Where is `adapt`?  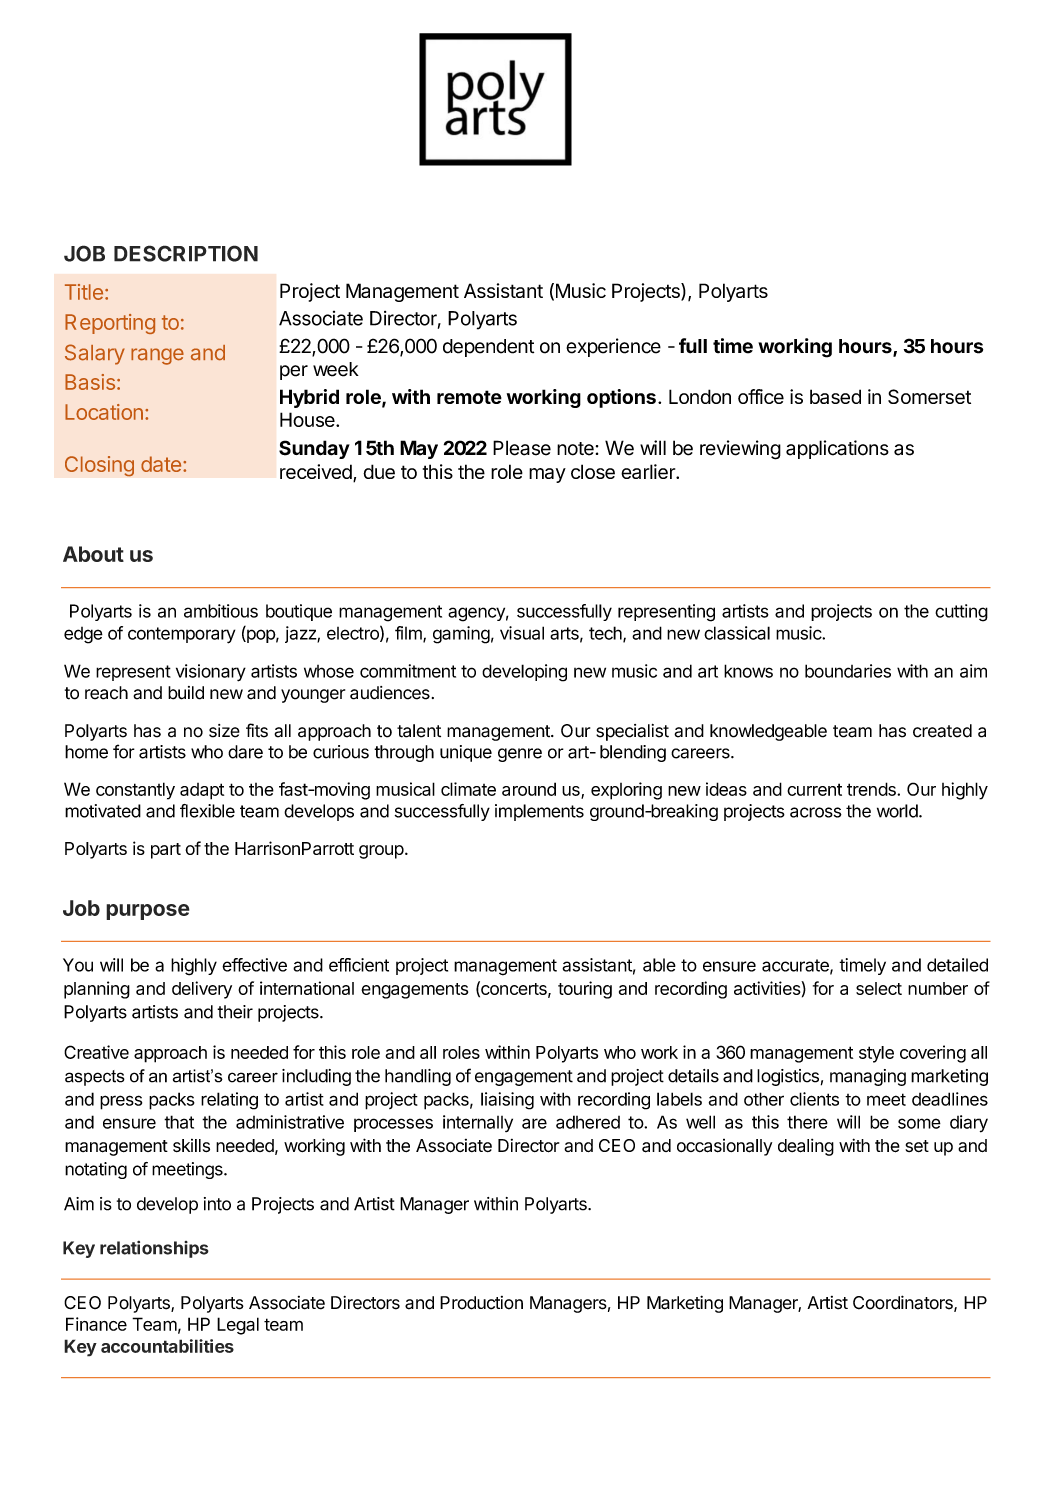
adapt is located at coordinates (202, 791).
